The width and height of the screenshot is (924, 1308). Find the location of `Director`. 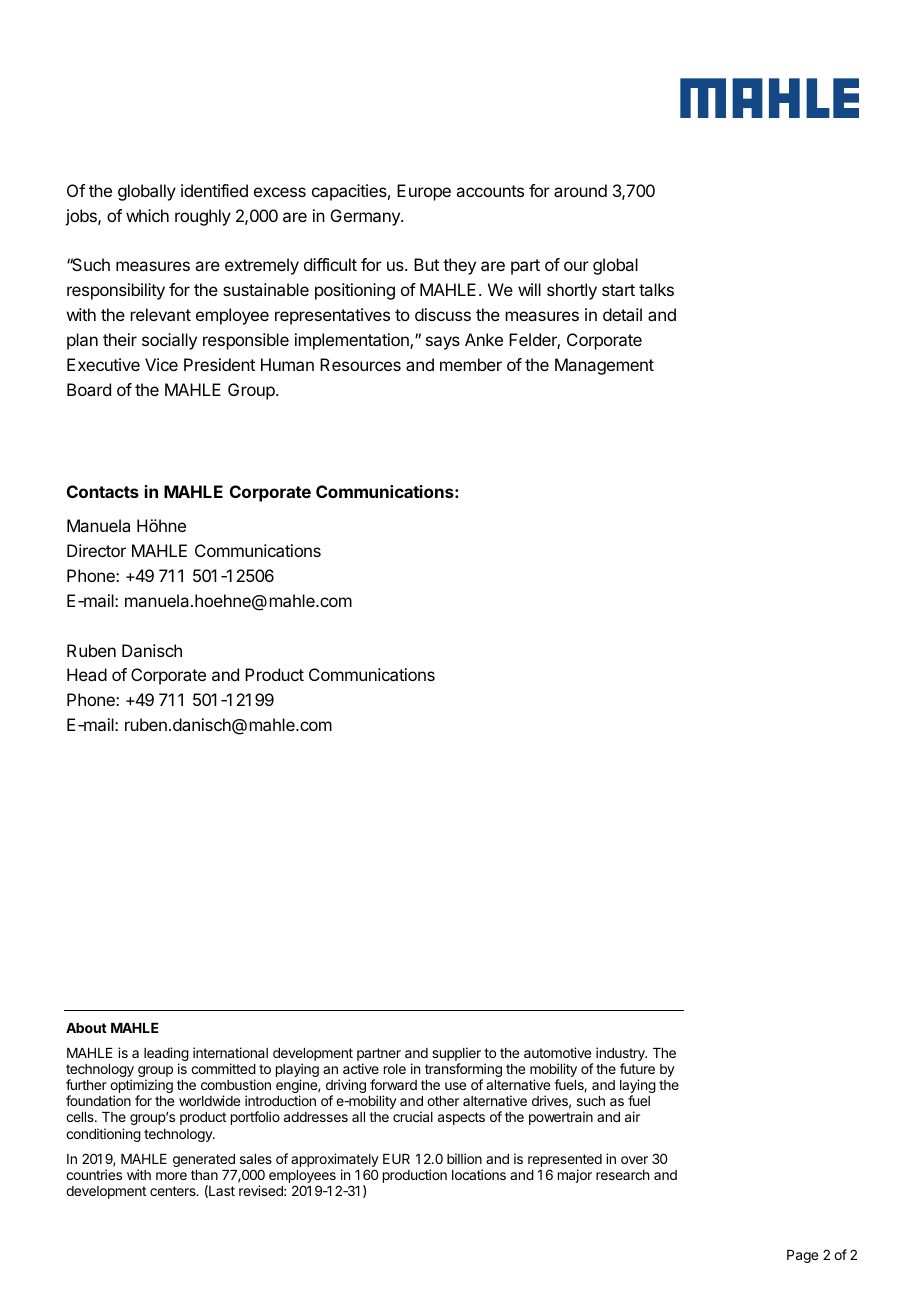

Director is located at coordinates (96, 550).
